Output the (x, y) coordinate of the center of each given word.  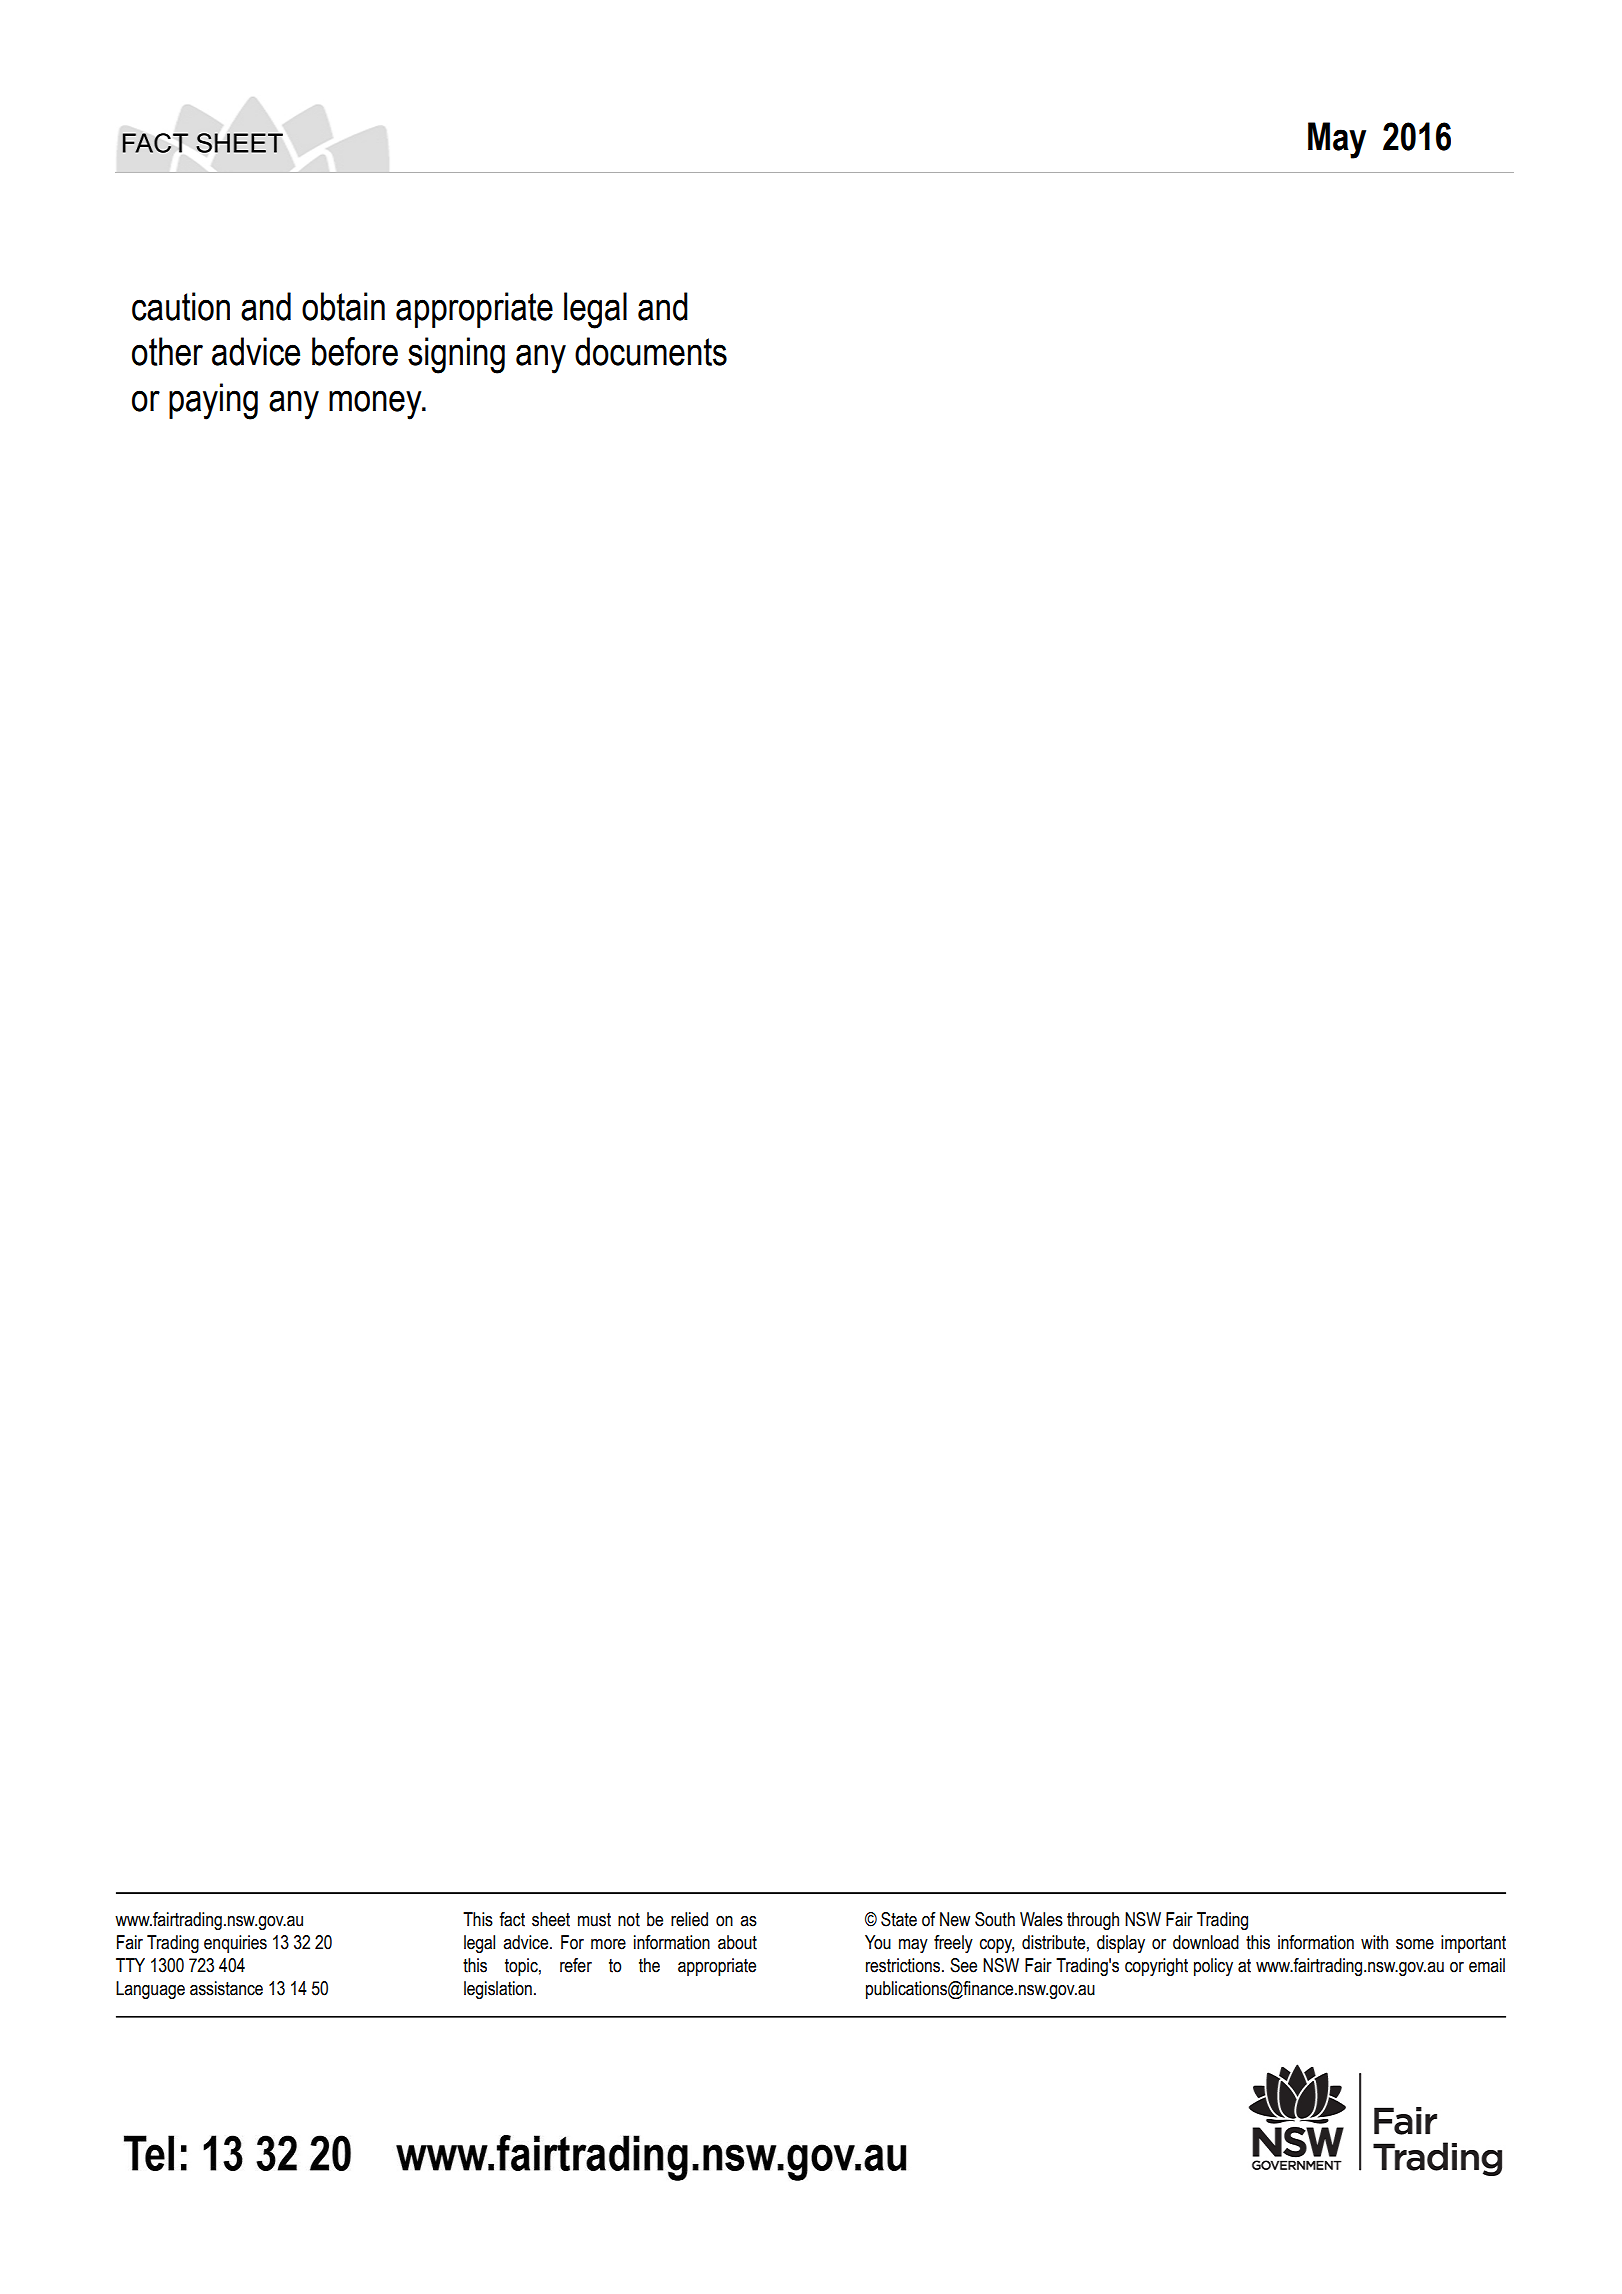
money (376, 405)
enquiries (235, 1944)
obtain (343, 306)
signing (456, 355)
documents (651, 351)
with (1374, 1942)
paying (213, 401)
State (899, 1919)
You (878, 1942)
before (355, 351)
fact (512, 1919)
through (1093, 1921)
